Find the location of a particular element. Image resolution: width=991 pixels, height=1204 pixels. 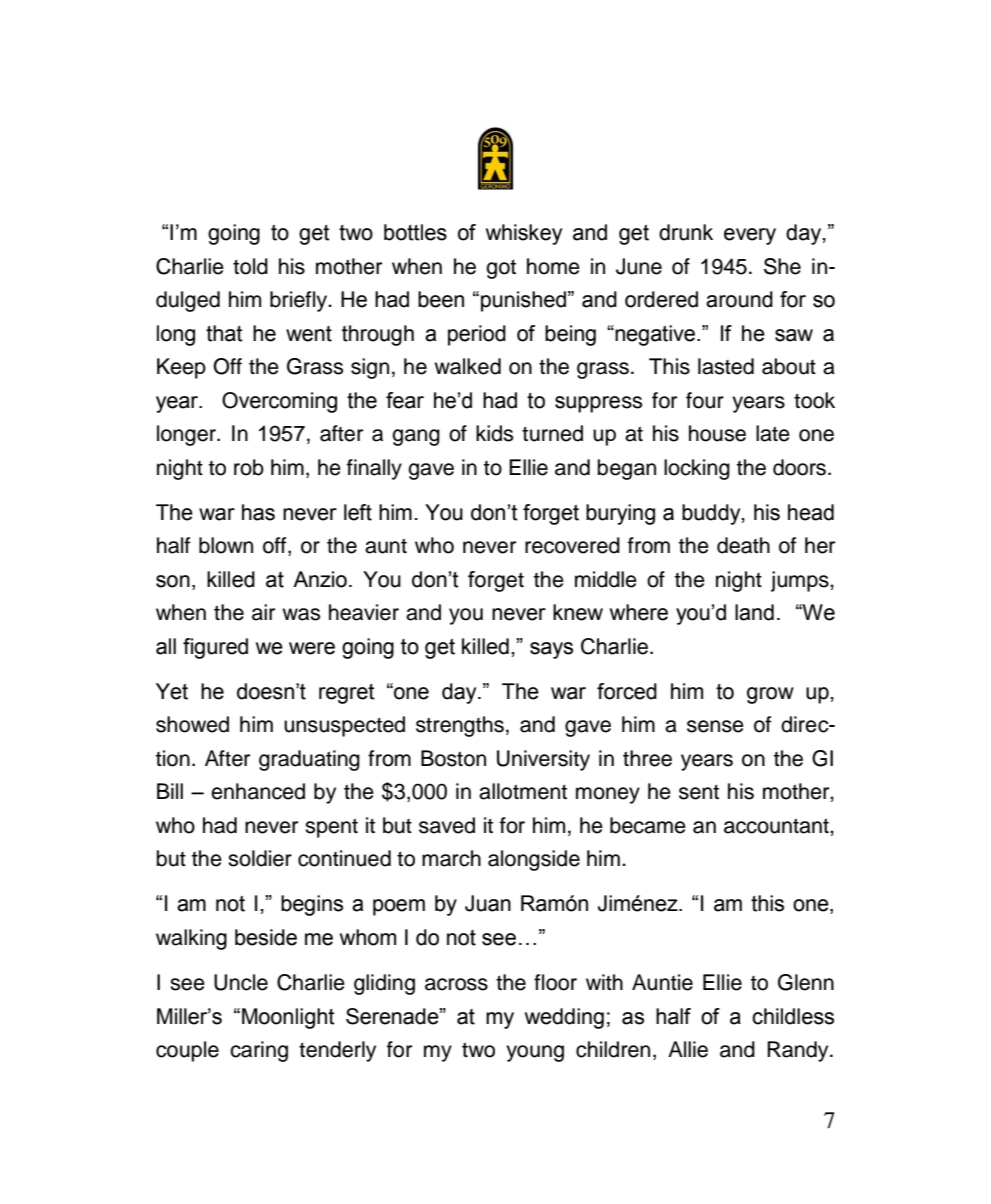

caring is located at coordinates (259, 1051).
